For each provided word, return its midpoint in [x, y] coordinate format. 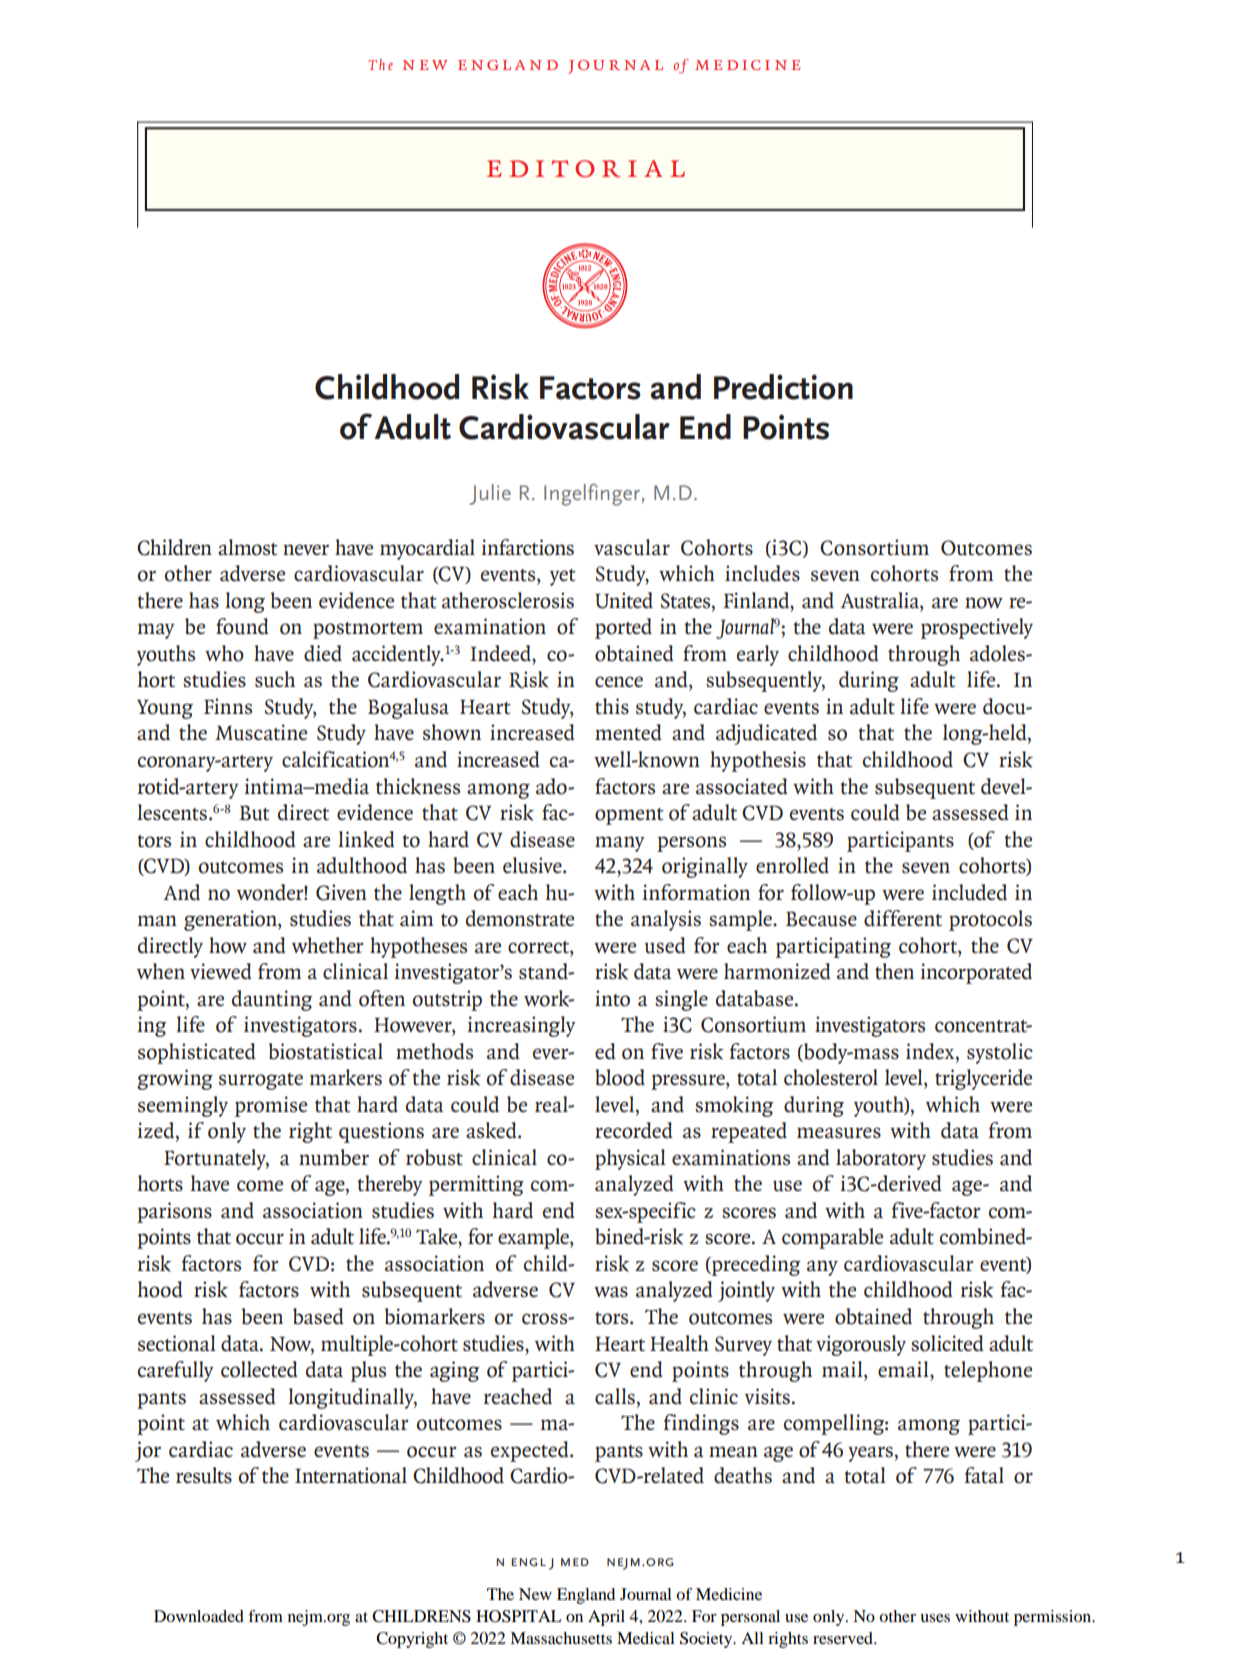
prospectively [977, 628]
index [931, 1051]
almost [248, 547]
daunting [272, 1000]
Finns [228, 706]
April [606, 1618]
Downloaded [199, 1616]
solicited [947, 1343]
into [612, 998]
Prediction [783, 387]
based [318, 1316]
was [611, 1291]
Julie [490, 494]
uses [935, 1618]
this [612, 706]
